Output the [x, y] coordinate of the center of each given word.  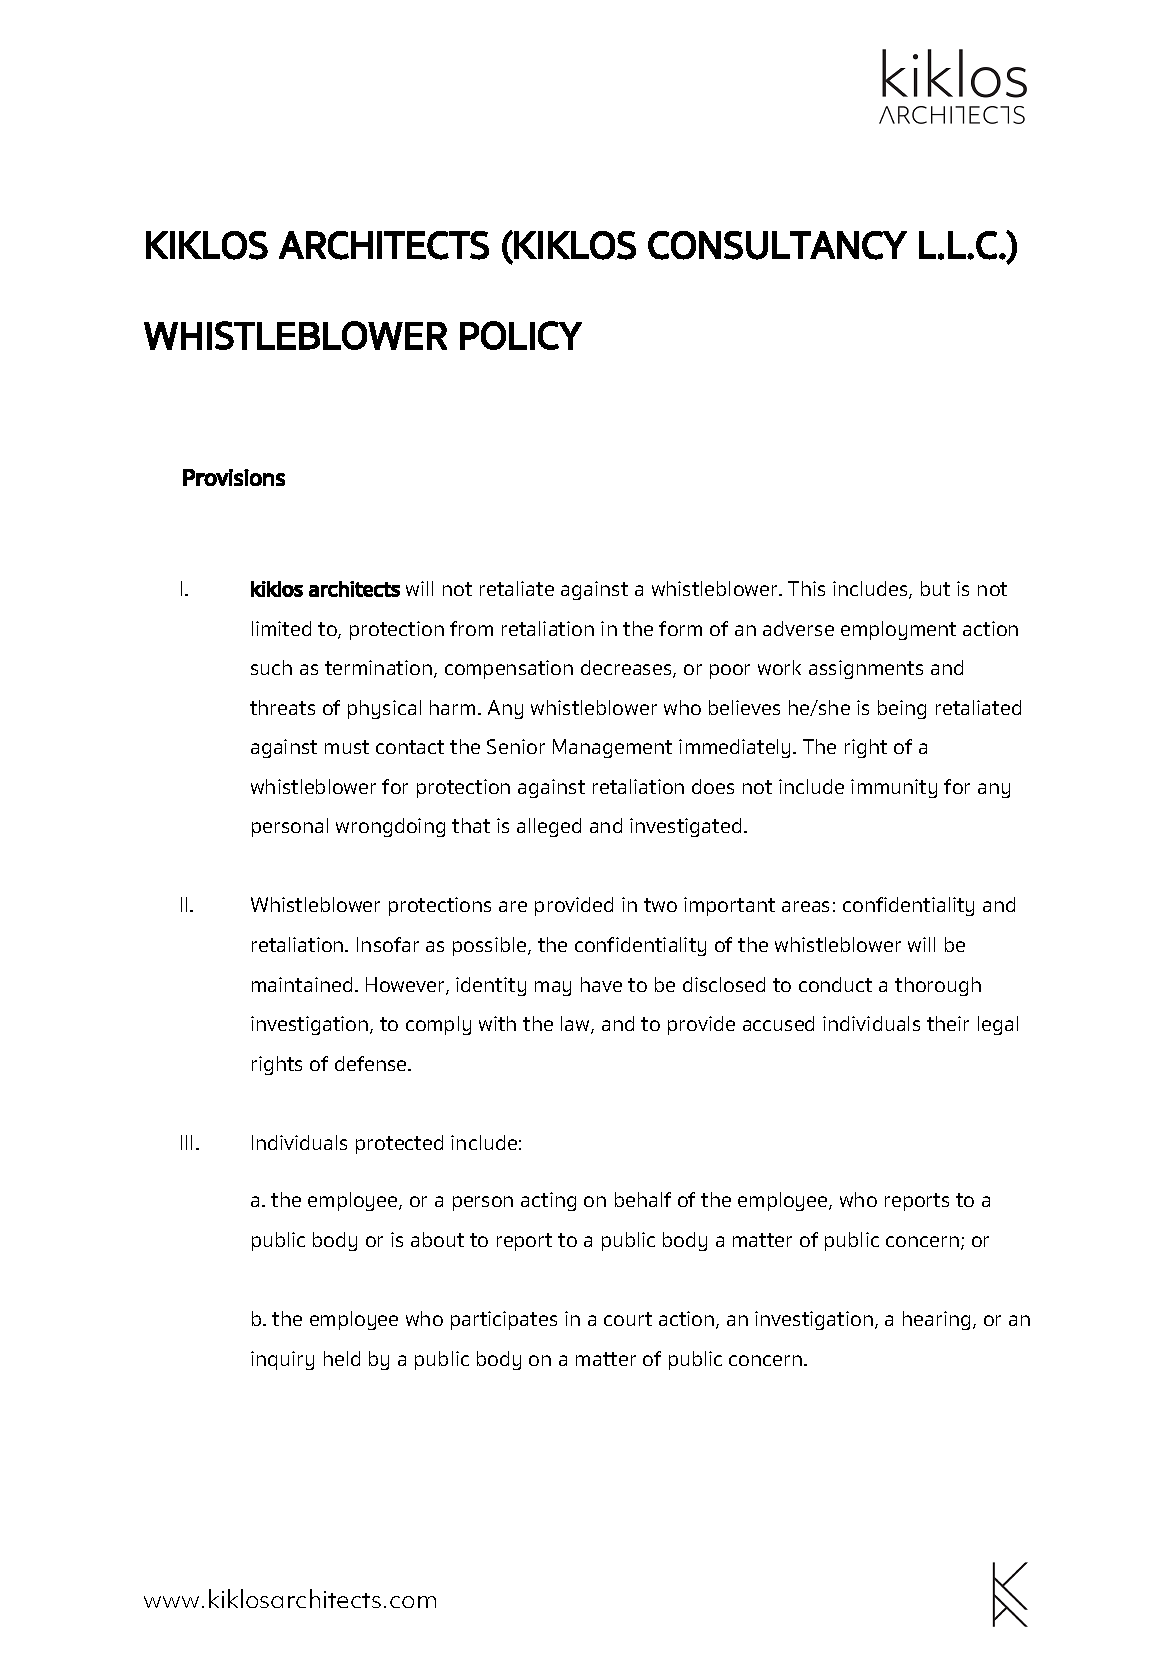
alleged [549, 827]
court [628, 1319]
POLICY [521, 335]
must [347, 747]
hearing [936, 1320]
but [935, 588]
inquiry [282, 1360]
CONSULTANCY [777, 245]
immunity [894, 788]
